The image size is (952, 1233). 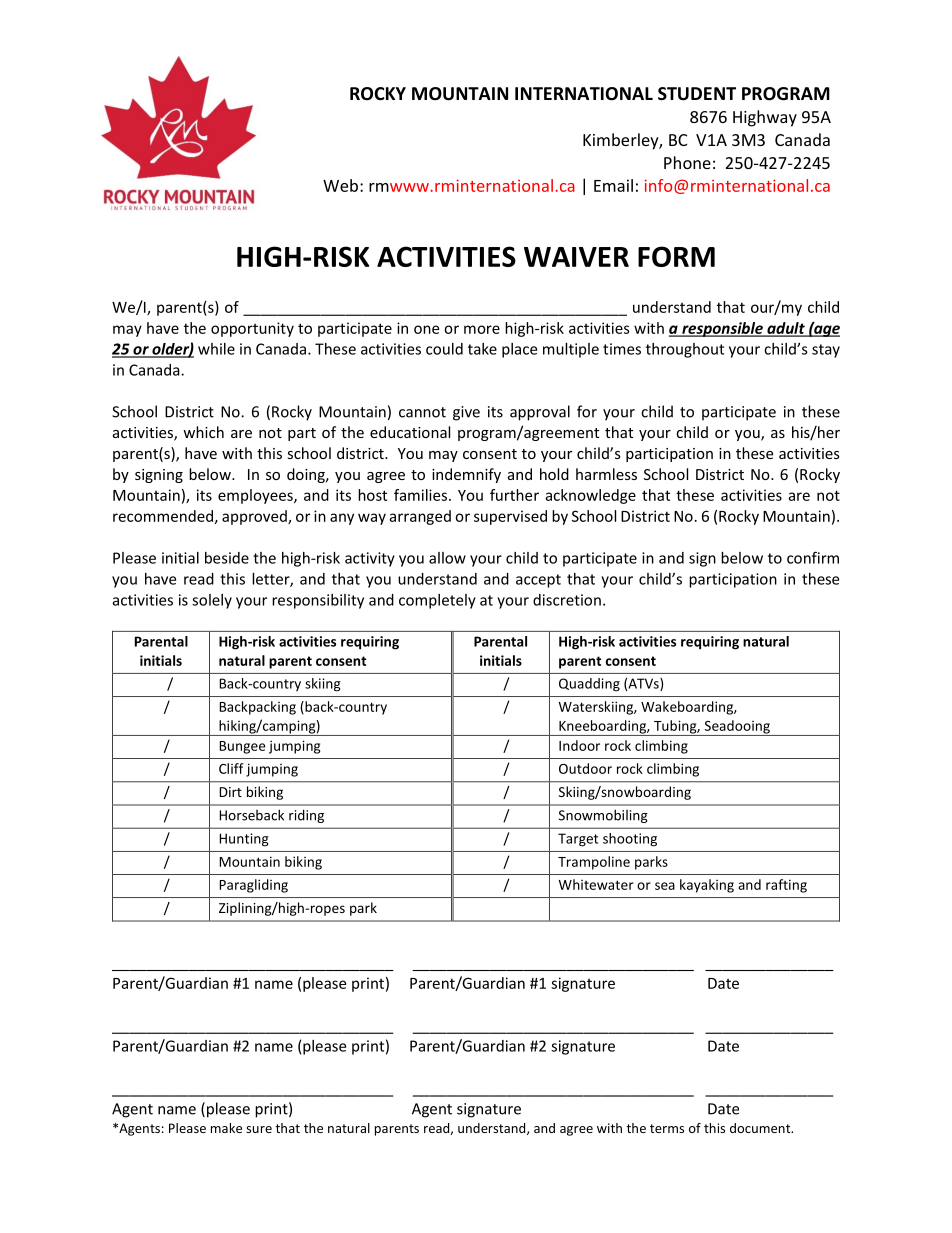 I want to click on rafting, so click(x=786, y=886).
